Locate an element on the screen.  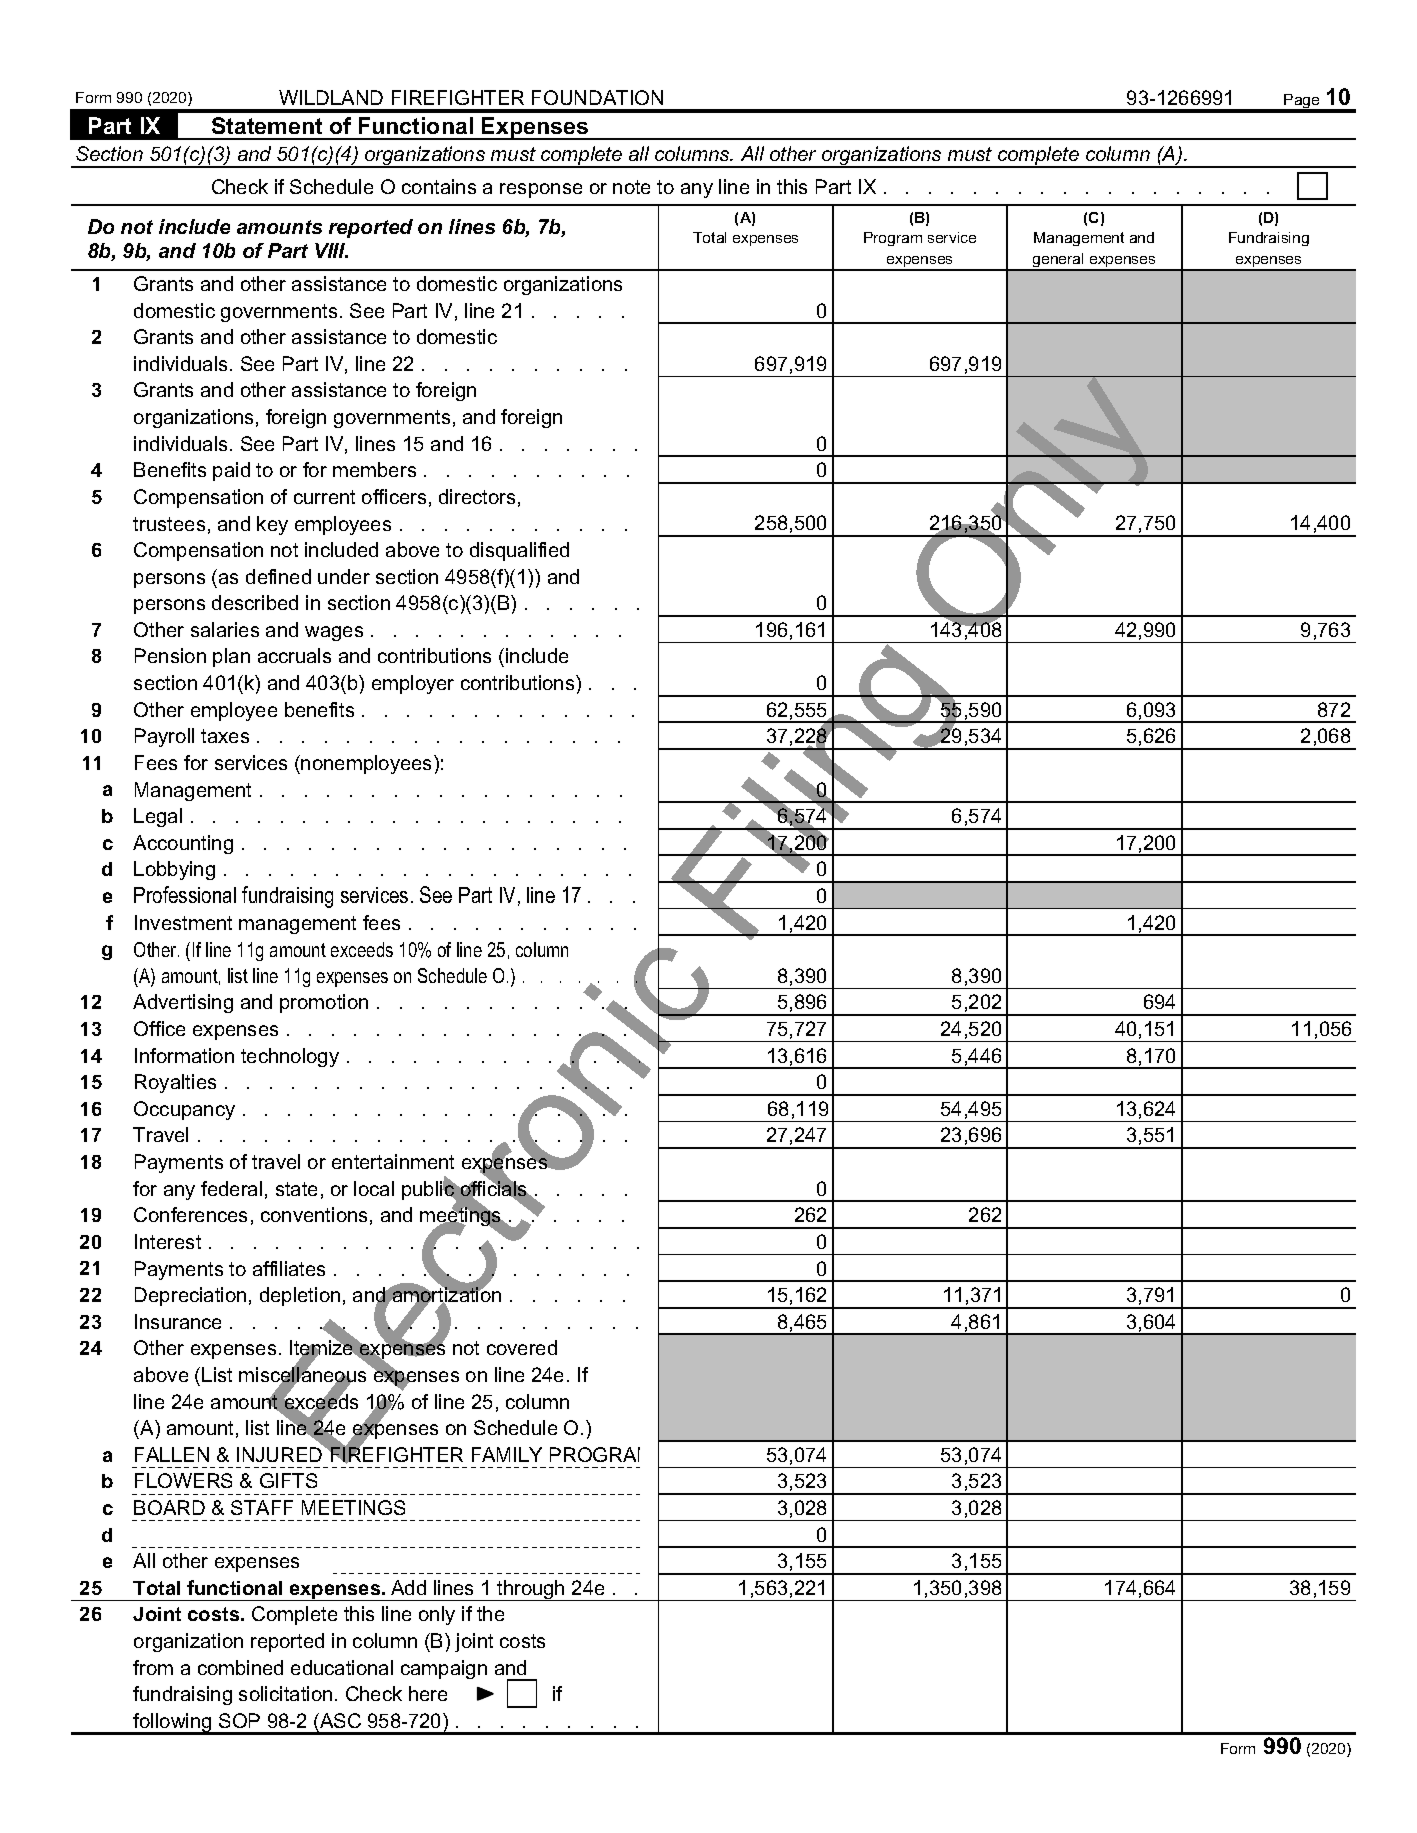
disqualified is located at coordinates (519, 551).
